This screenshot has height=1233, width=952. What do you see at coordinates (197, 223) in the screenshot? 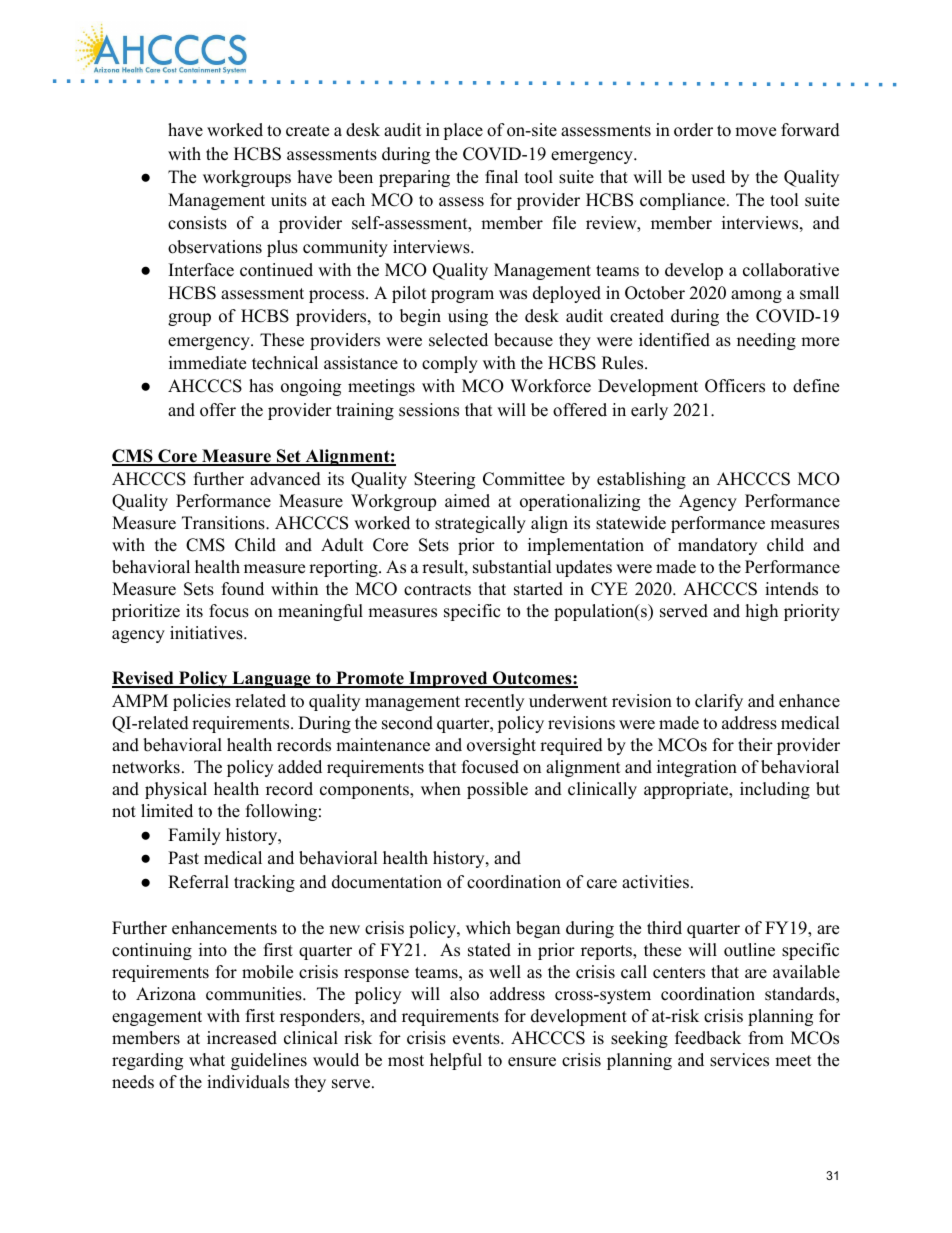
I see `consists` at bounding box center [197, 223].
